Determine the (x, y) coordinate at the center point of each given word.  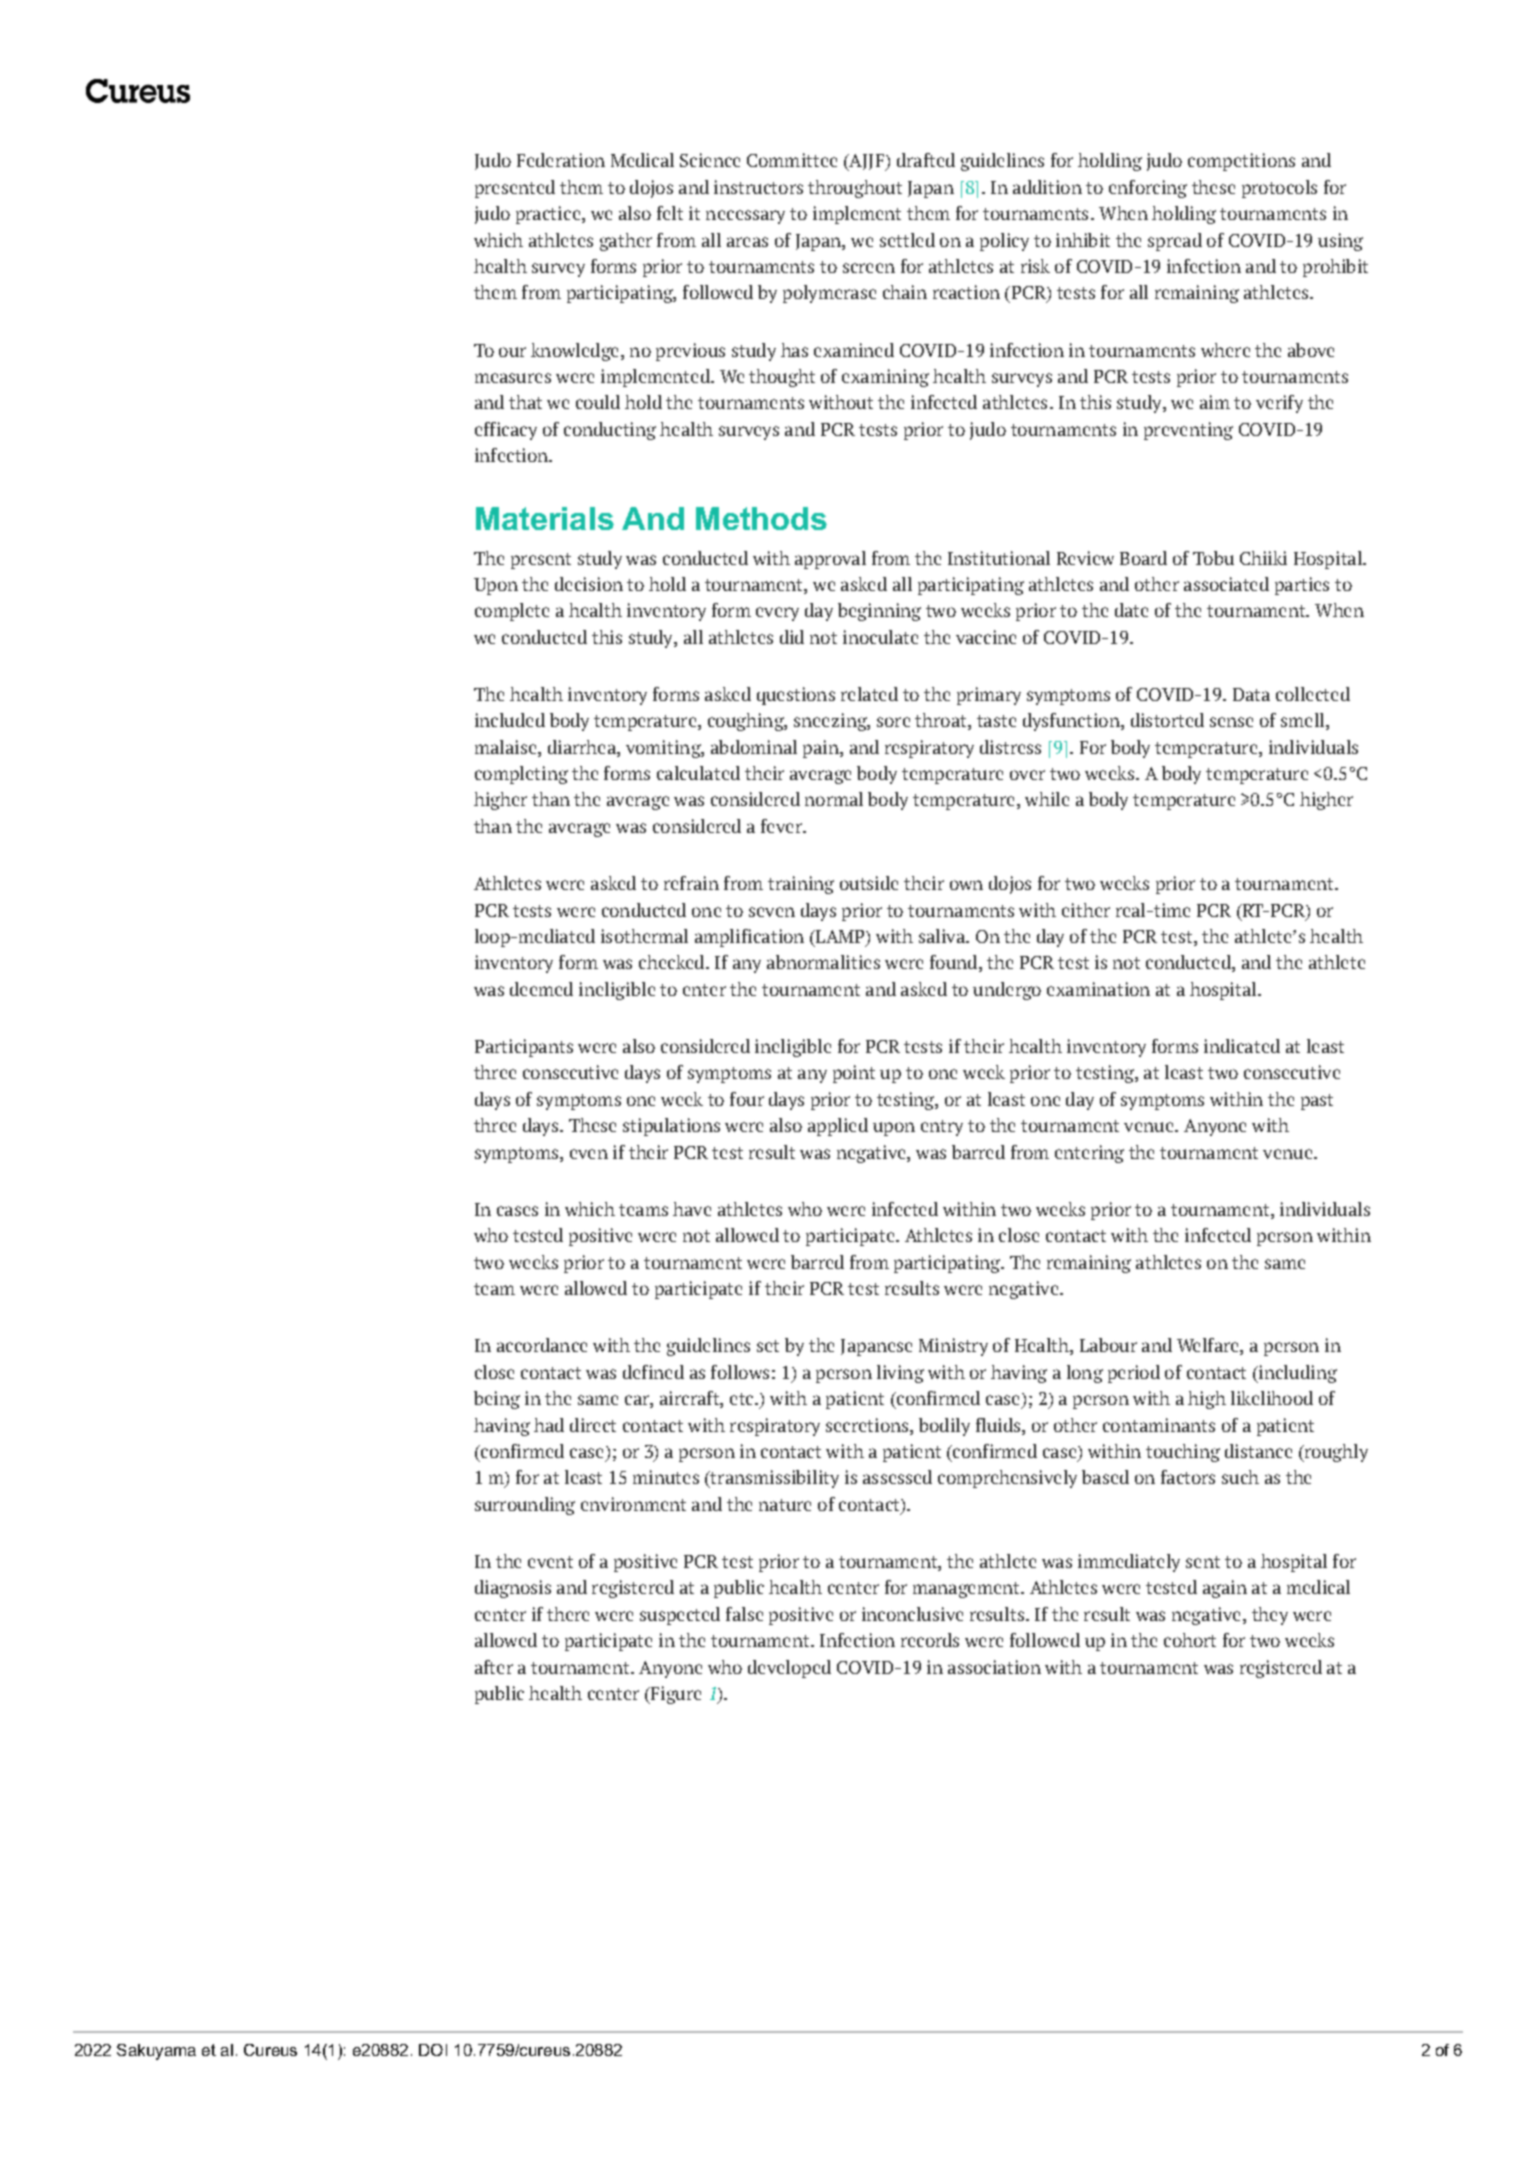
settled (907, 240)
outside (869, 883)
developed (789, 1669)
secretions (868, 1425)
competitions (1241, 162)
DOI (433, 2050)
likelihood (1272, 1398)
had (549, 1425)
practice (548, 215)
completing (521, 775)
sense (1231, 722)
